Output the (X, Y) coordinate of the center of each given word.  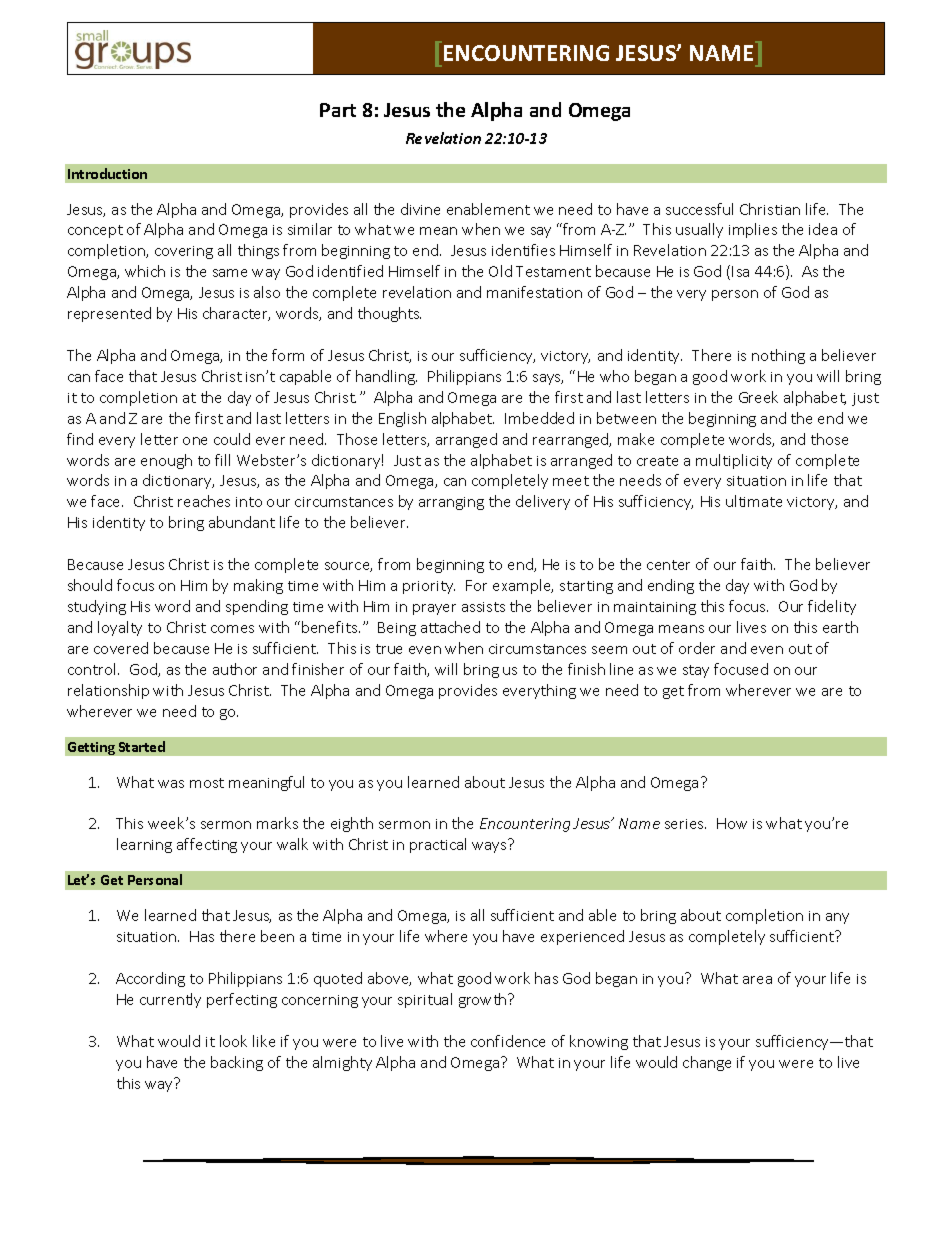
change (707, 1063)
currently (170, 1000)
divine (420, 209)
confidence (508, 1041)
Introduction (107, 173)
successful (699, 209)
